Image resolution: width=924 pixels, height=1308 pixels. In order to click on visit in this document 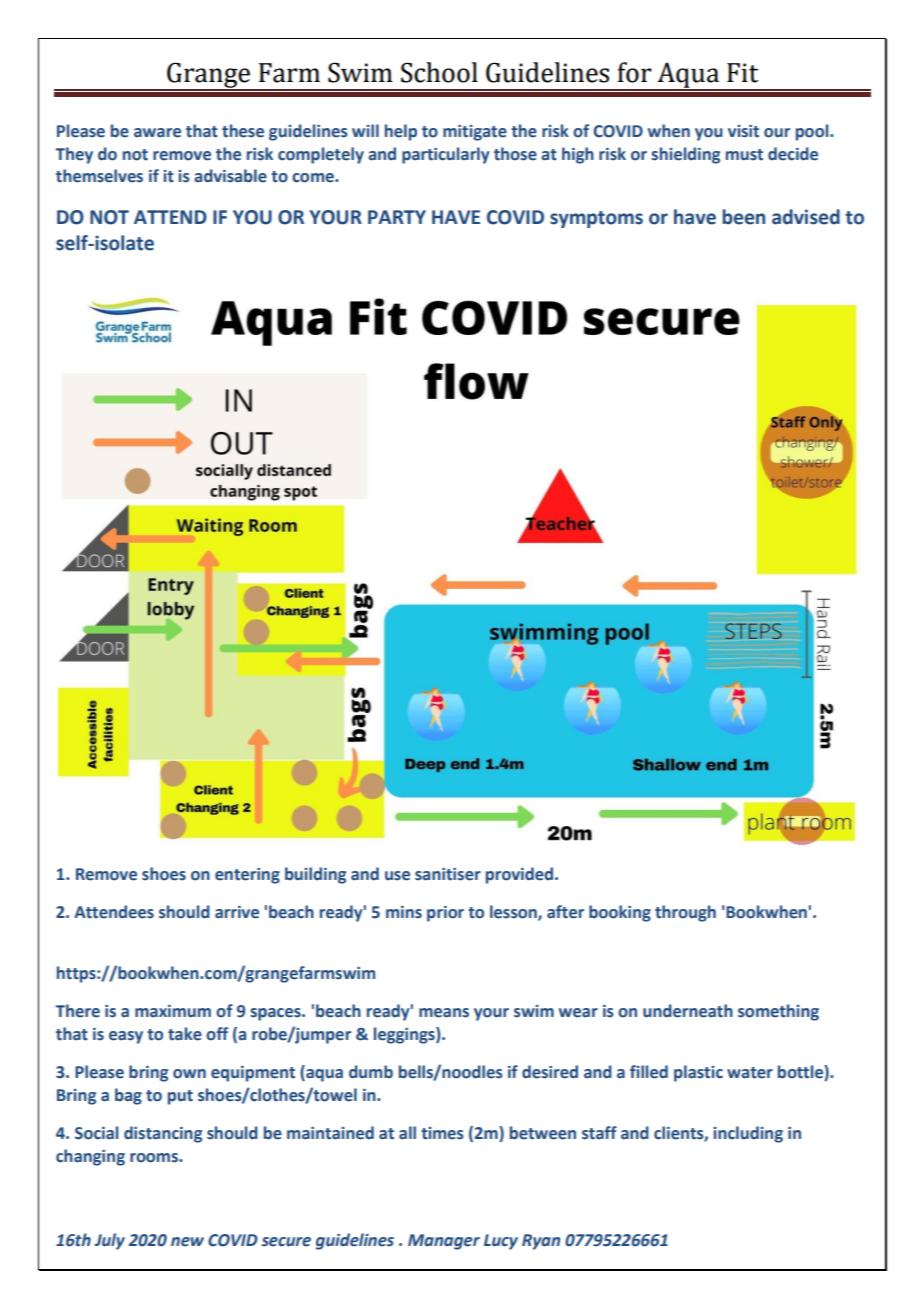, I will do `click(743, 131)`.
